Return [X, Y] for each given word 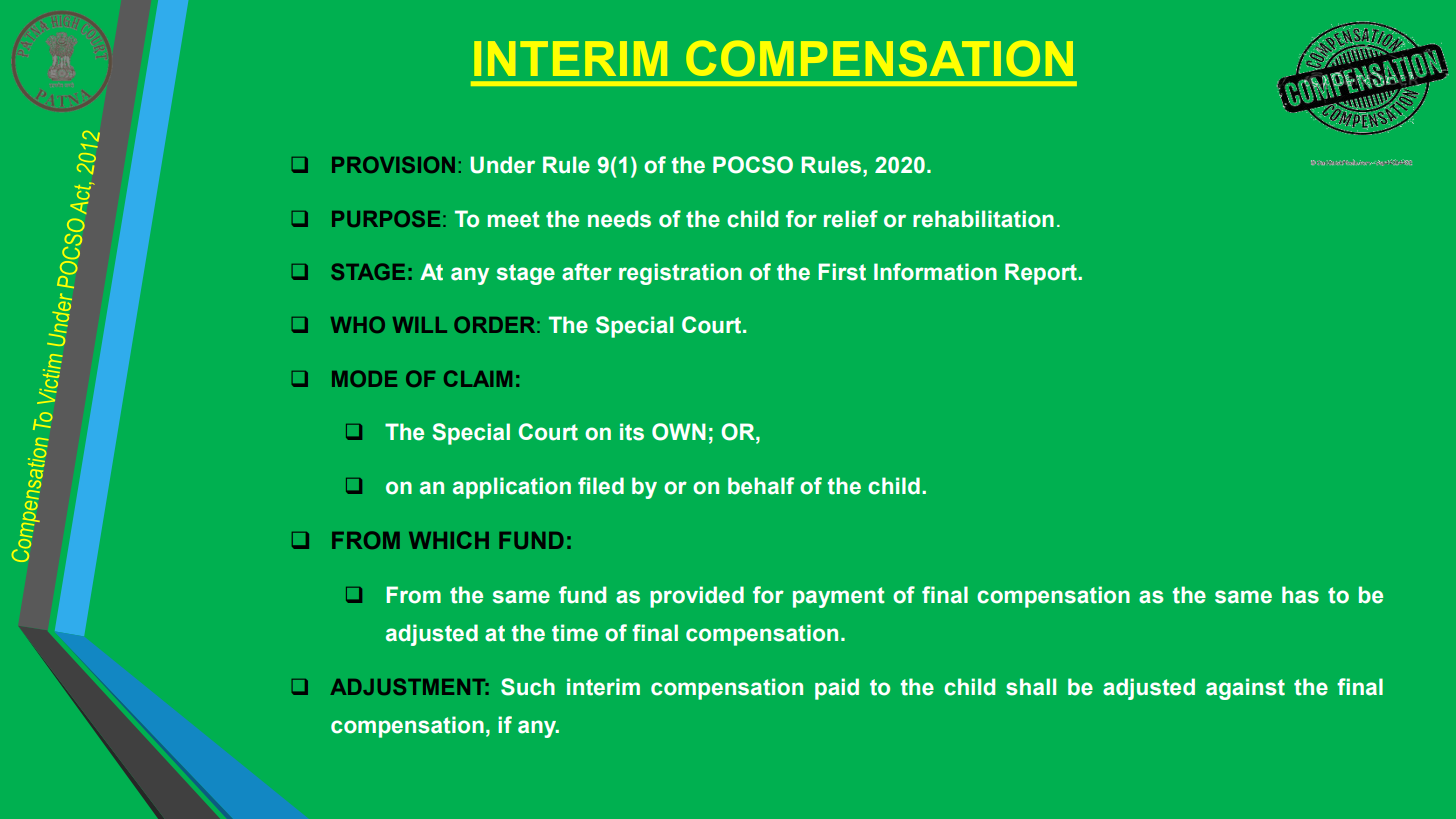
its [632, 432]
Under [502, 165]
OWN [679, 432]
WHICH [449, 540]
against [1245, 689]
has [1300, 595]
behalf [761, 486]
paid [837, 689]
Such [528, 687]
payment [839, 597]
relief [851, 219]
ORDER [496, 324]
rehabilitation [983, 219]
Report [1042, 274]
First [842, 272]
